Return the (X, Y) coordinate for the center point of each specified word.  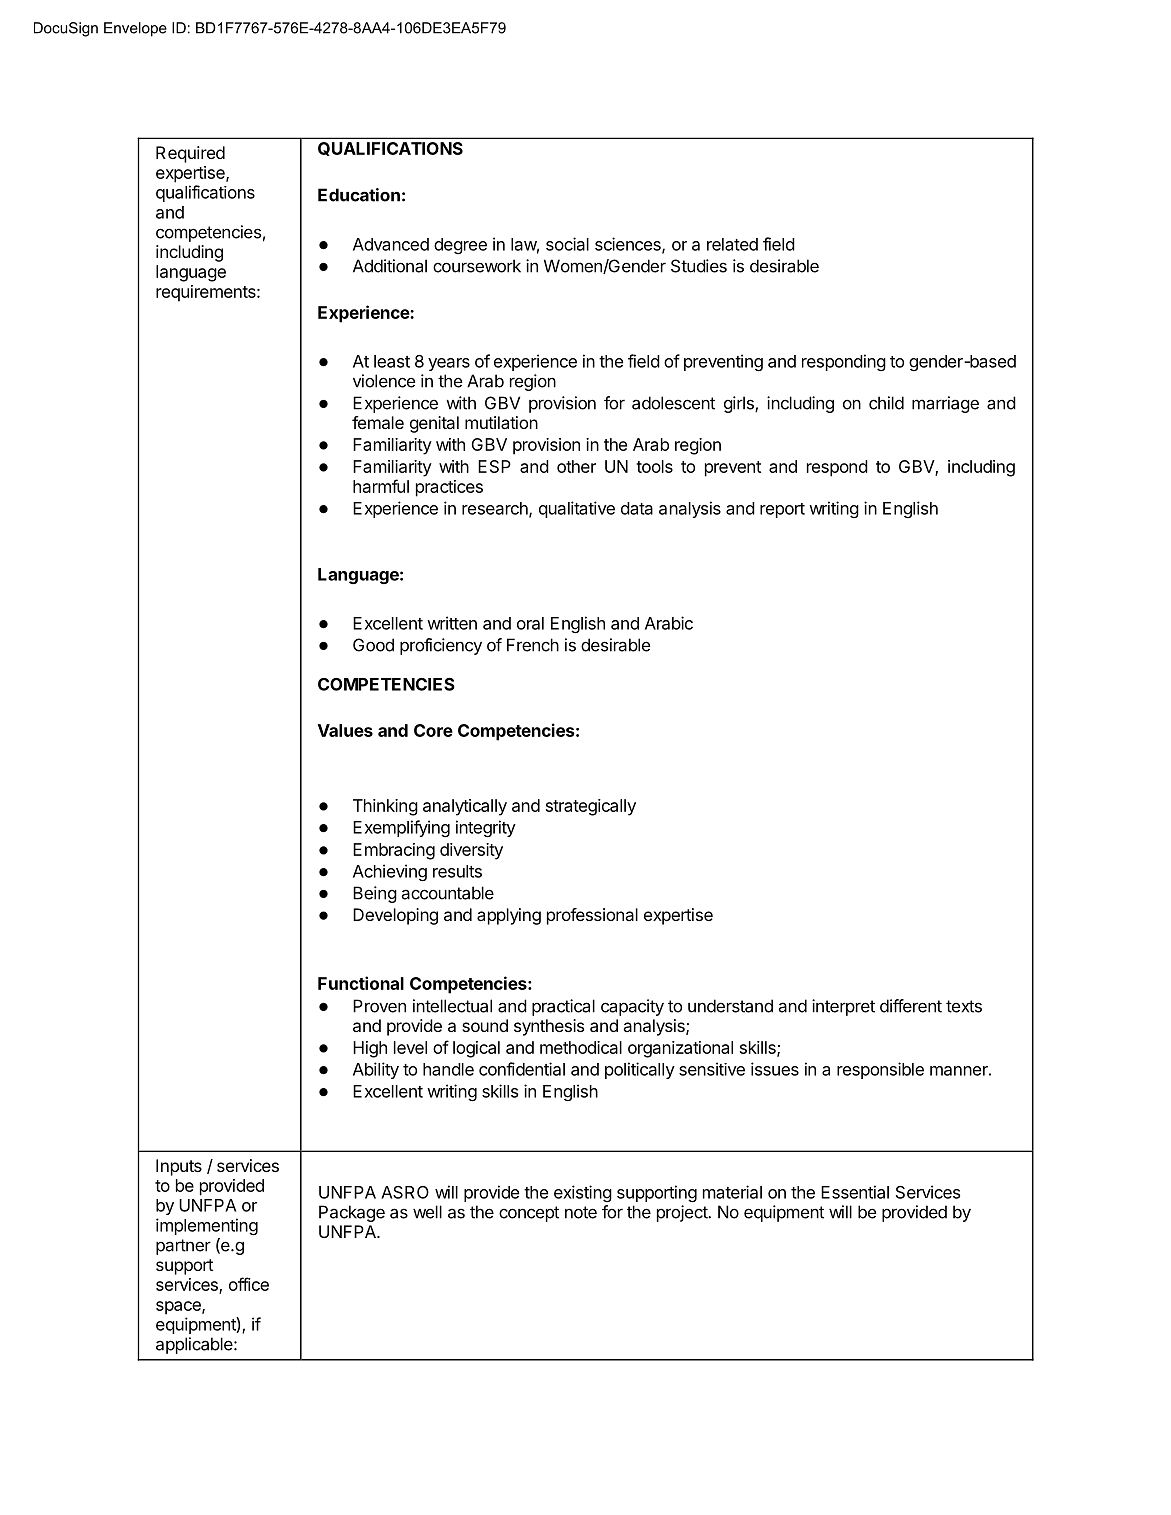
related (732, 244)
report (782, 510)
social (567, 244)
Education (359, 195)
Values (345, 730)
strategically (591, 807)
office (249, 1284)
